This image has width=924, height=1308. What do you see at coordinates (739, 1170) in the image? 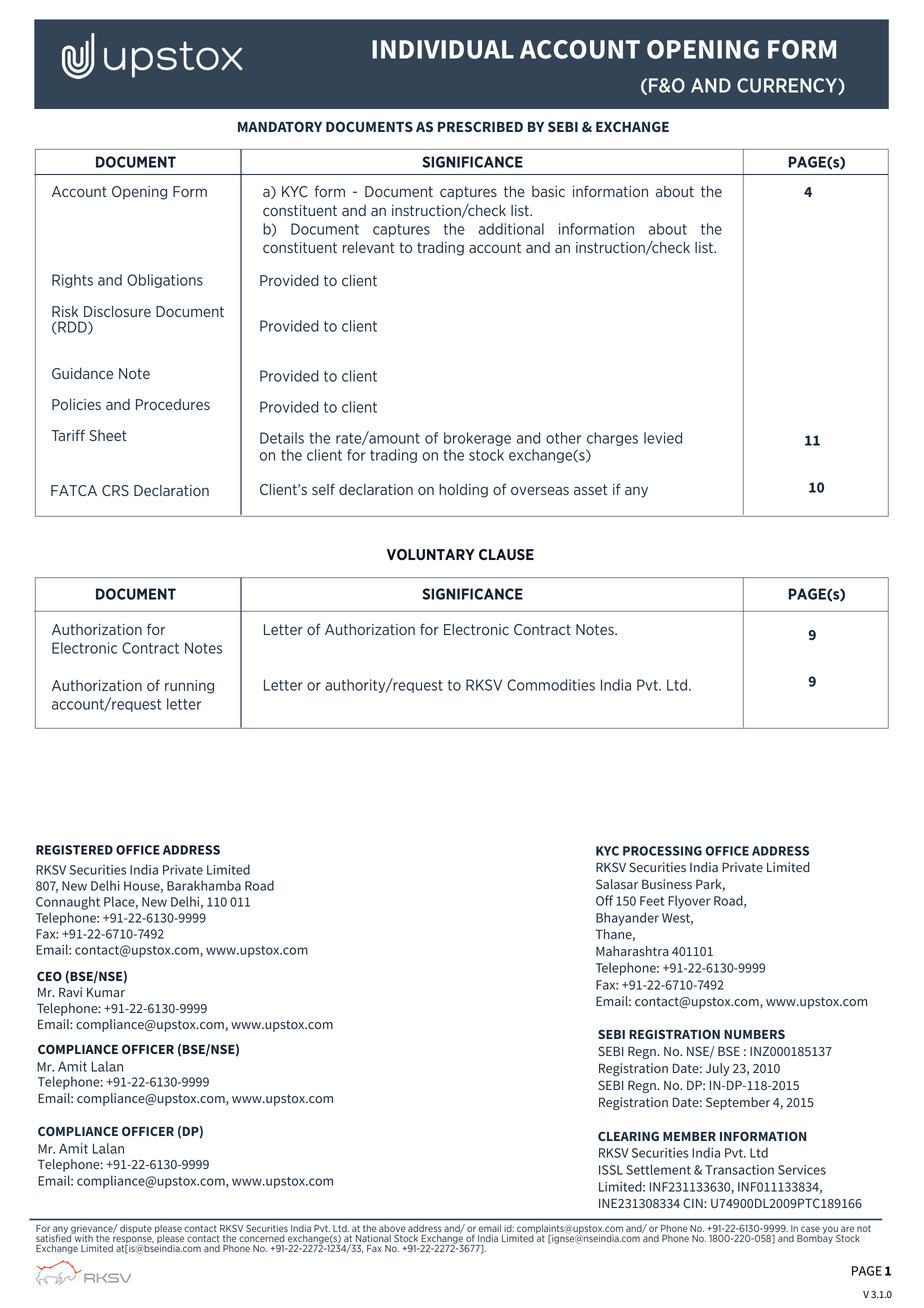
I see `Transaction` at bounding box center [739, 1170].
